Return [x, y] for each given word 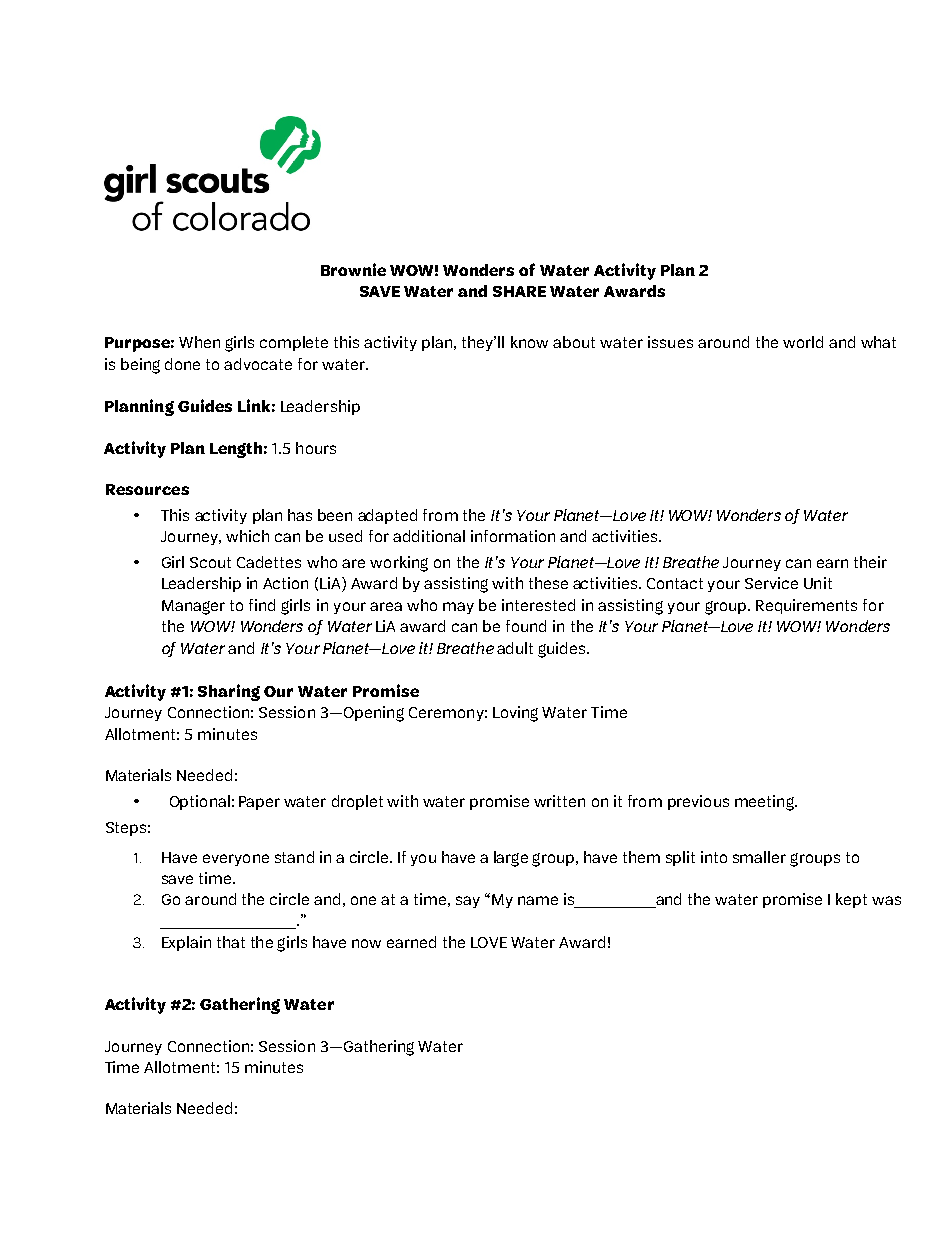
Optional [200, 802]
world [803, 342]
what [878, 342]
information [513, 536]
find [262, 605]
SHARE [519, 291]
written [559, 801]
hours [316, 448]
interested [538, 605]
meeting [765, 803]
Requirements [806, 606]
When [199, 342]
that [231, 942]
